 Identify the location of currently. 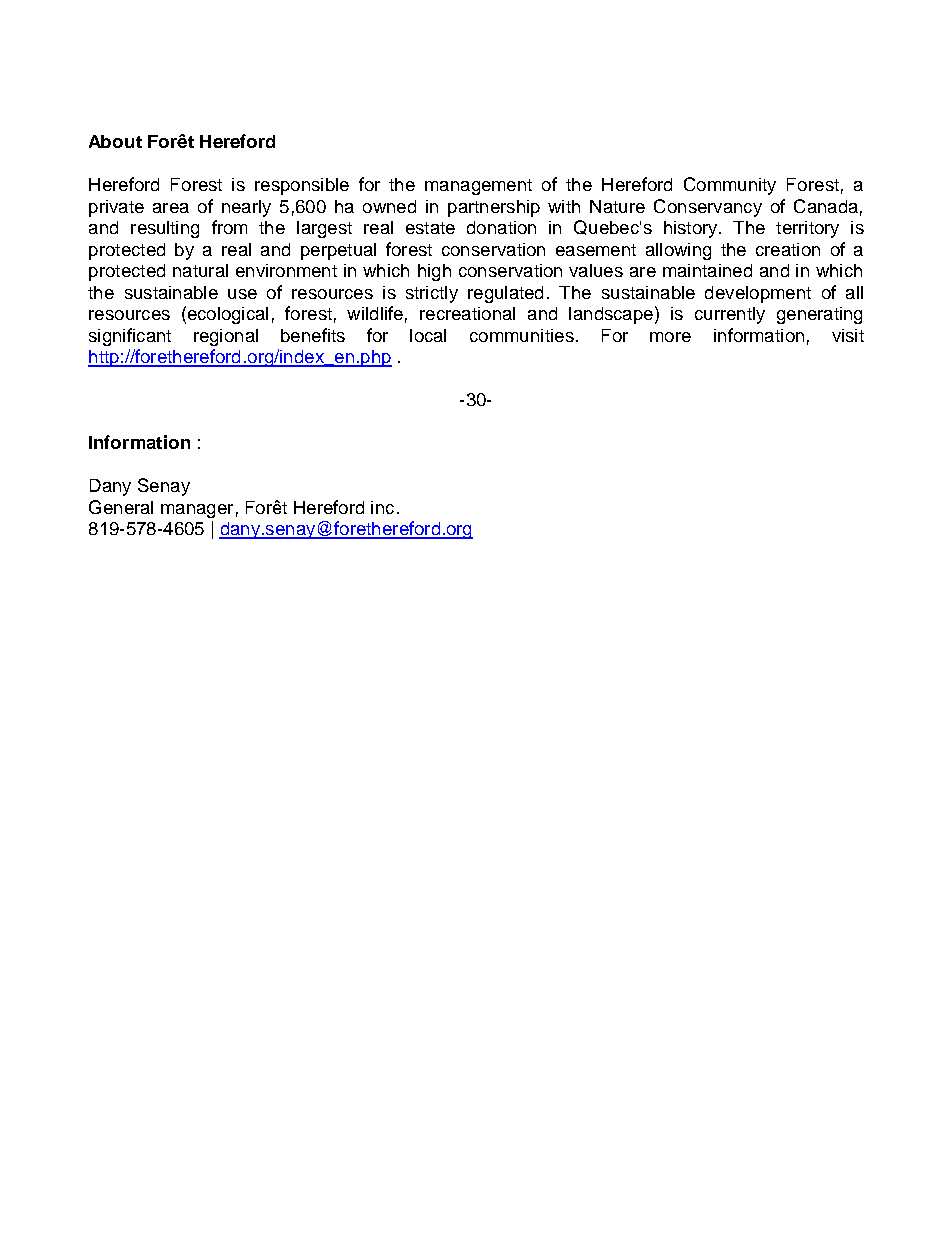
(730, 315).
